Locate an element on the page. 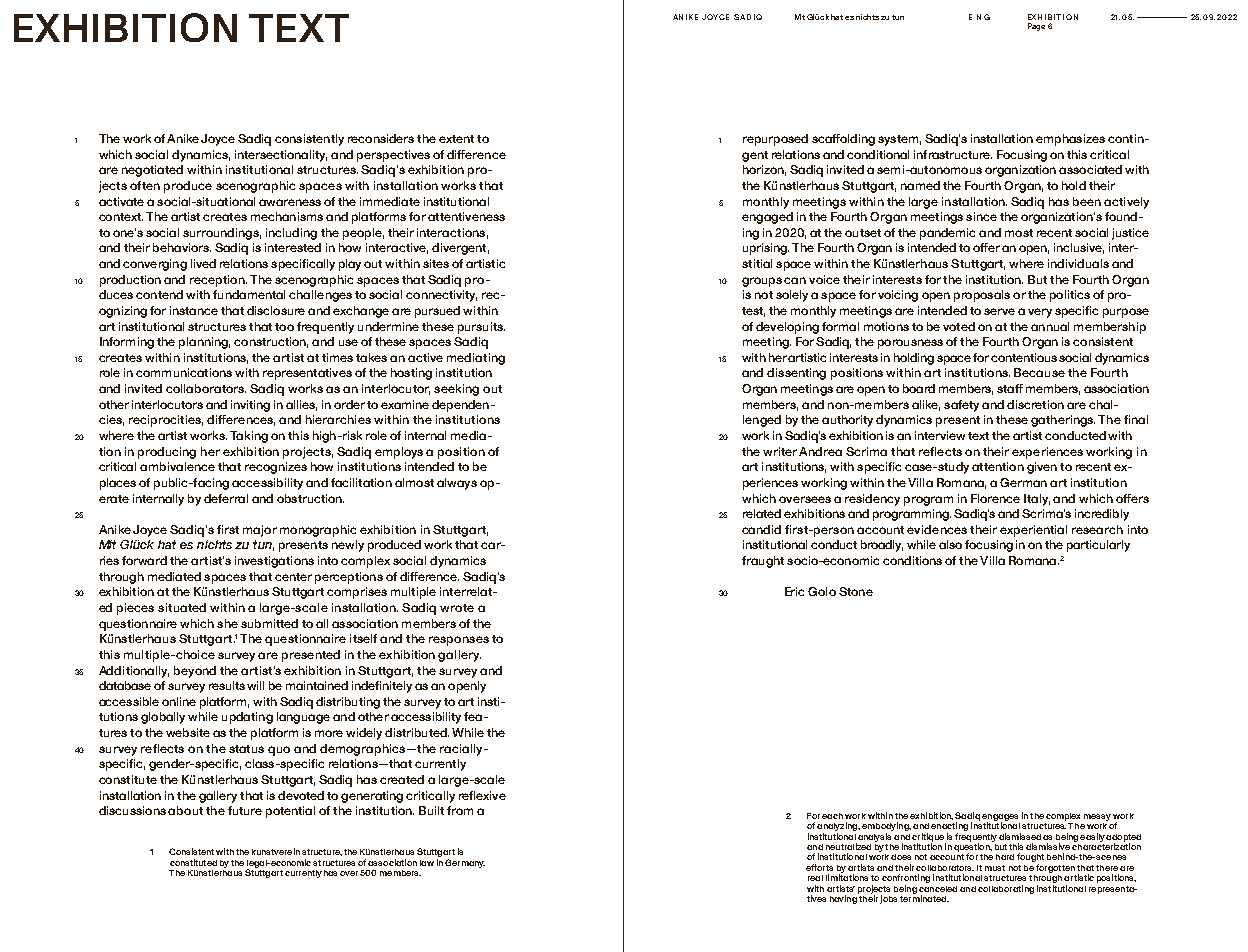 Image resolution: width=1248 pixels, height=952 pixels. lived is located at coordinates (203, 263).
